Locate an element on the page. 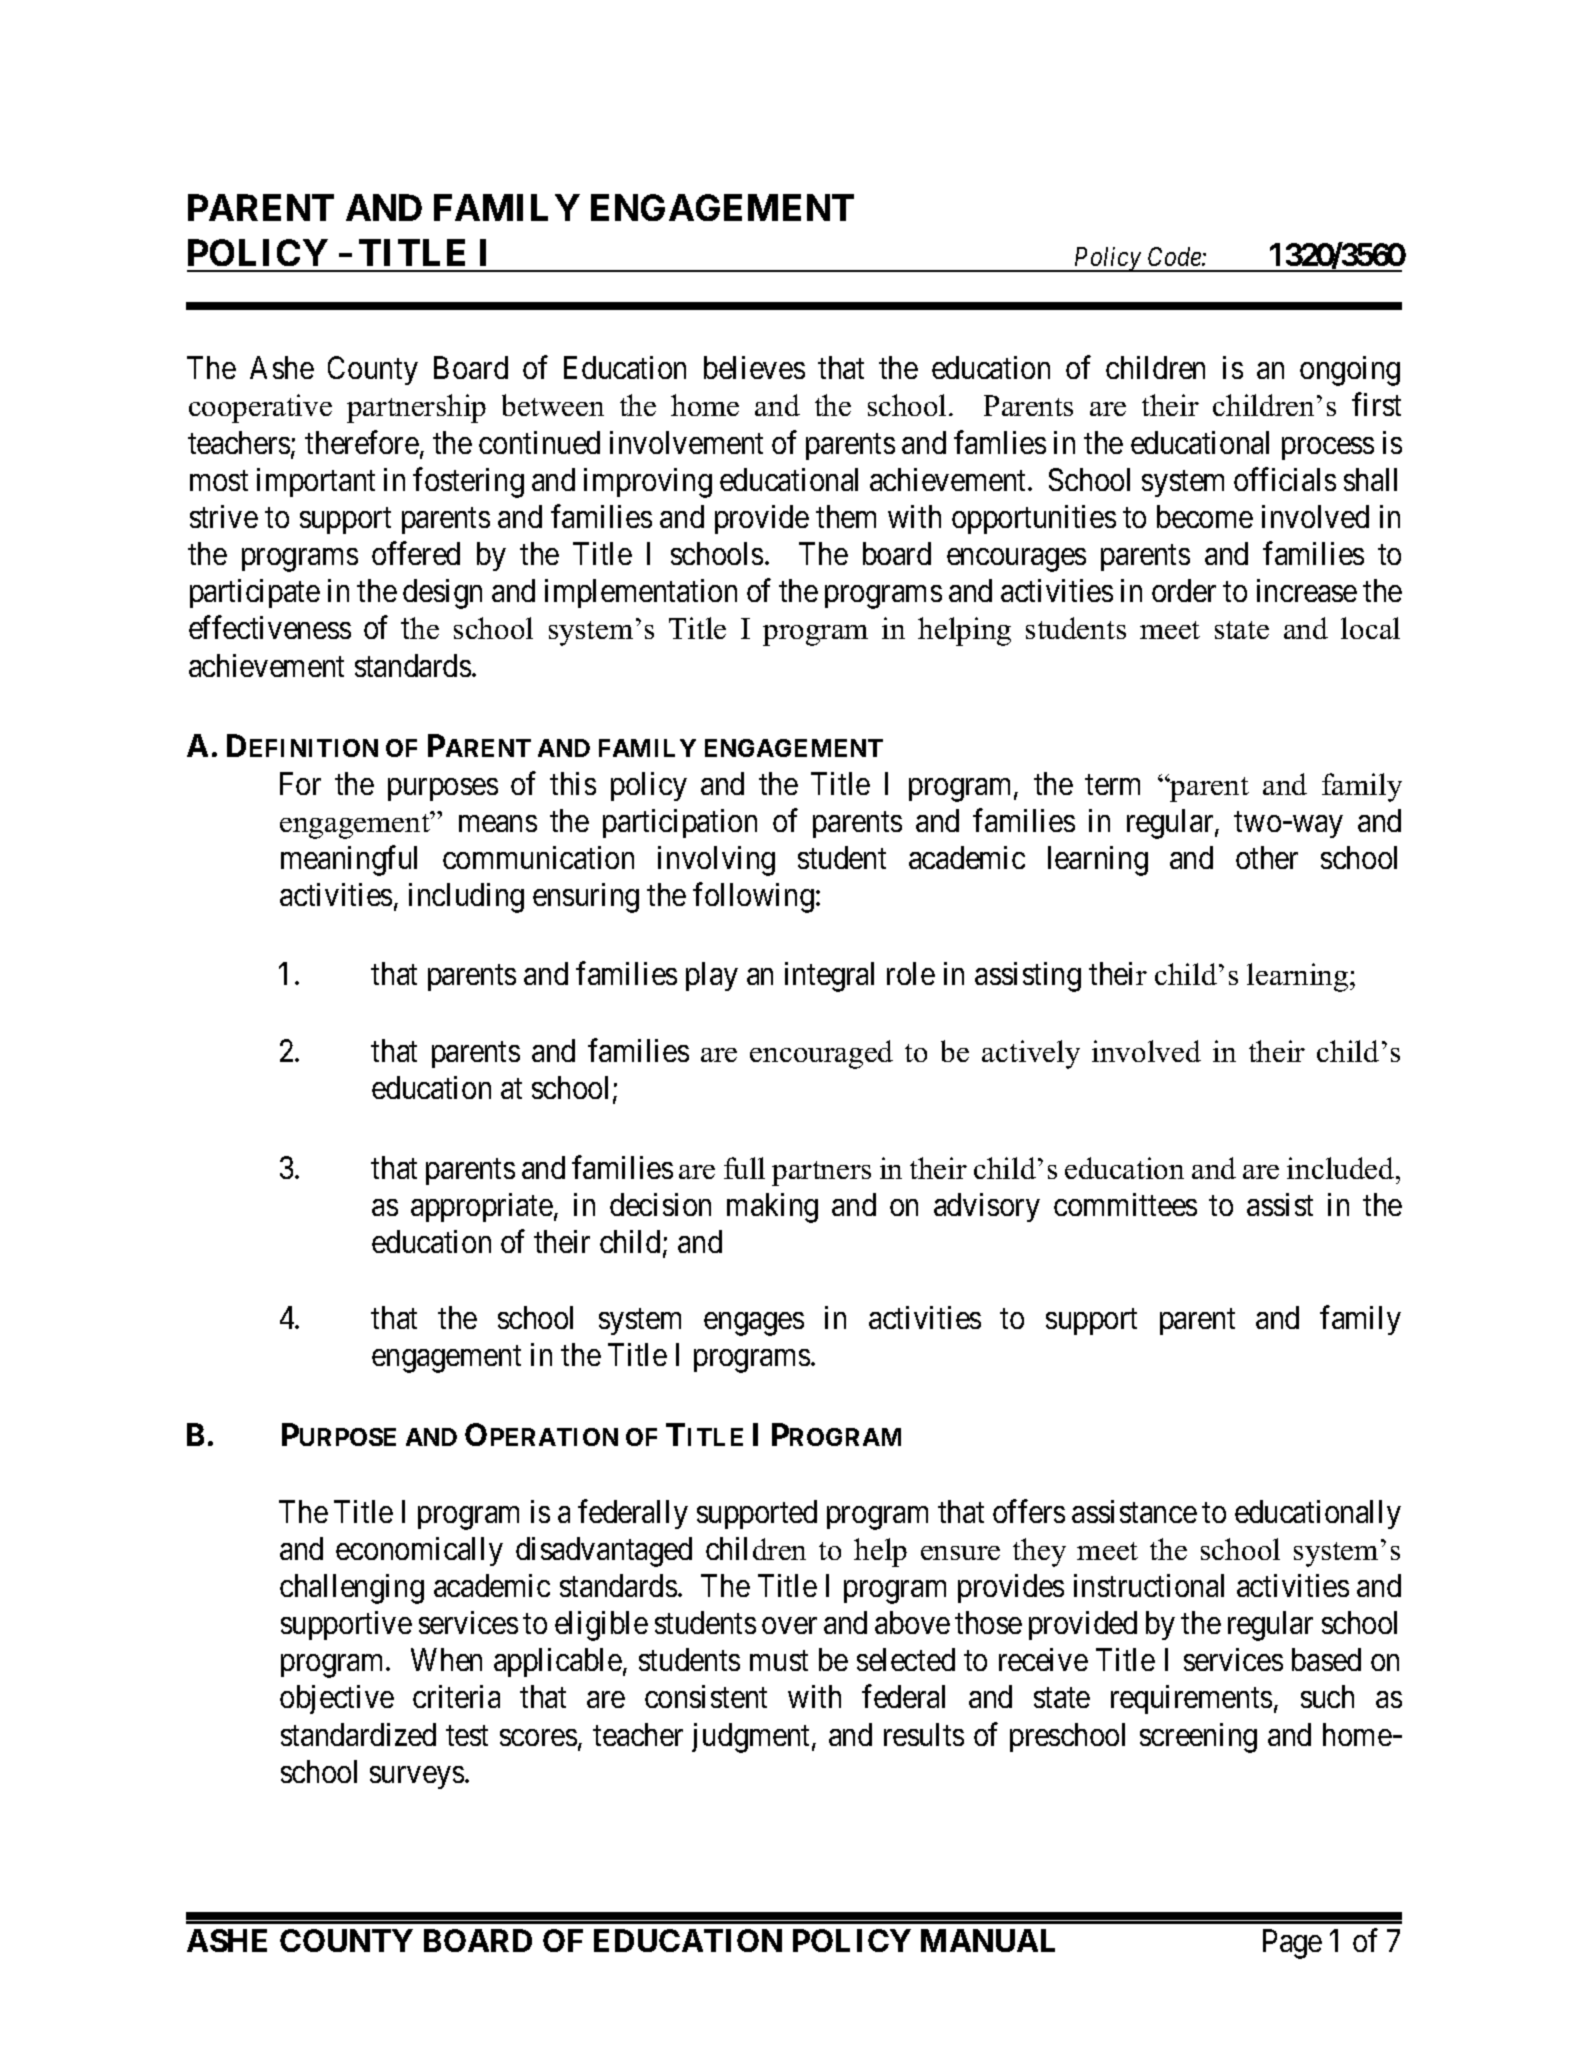 The image size is (1588, 2055). appropriate is located at coordinates (482, 1207).
